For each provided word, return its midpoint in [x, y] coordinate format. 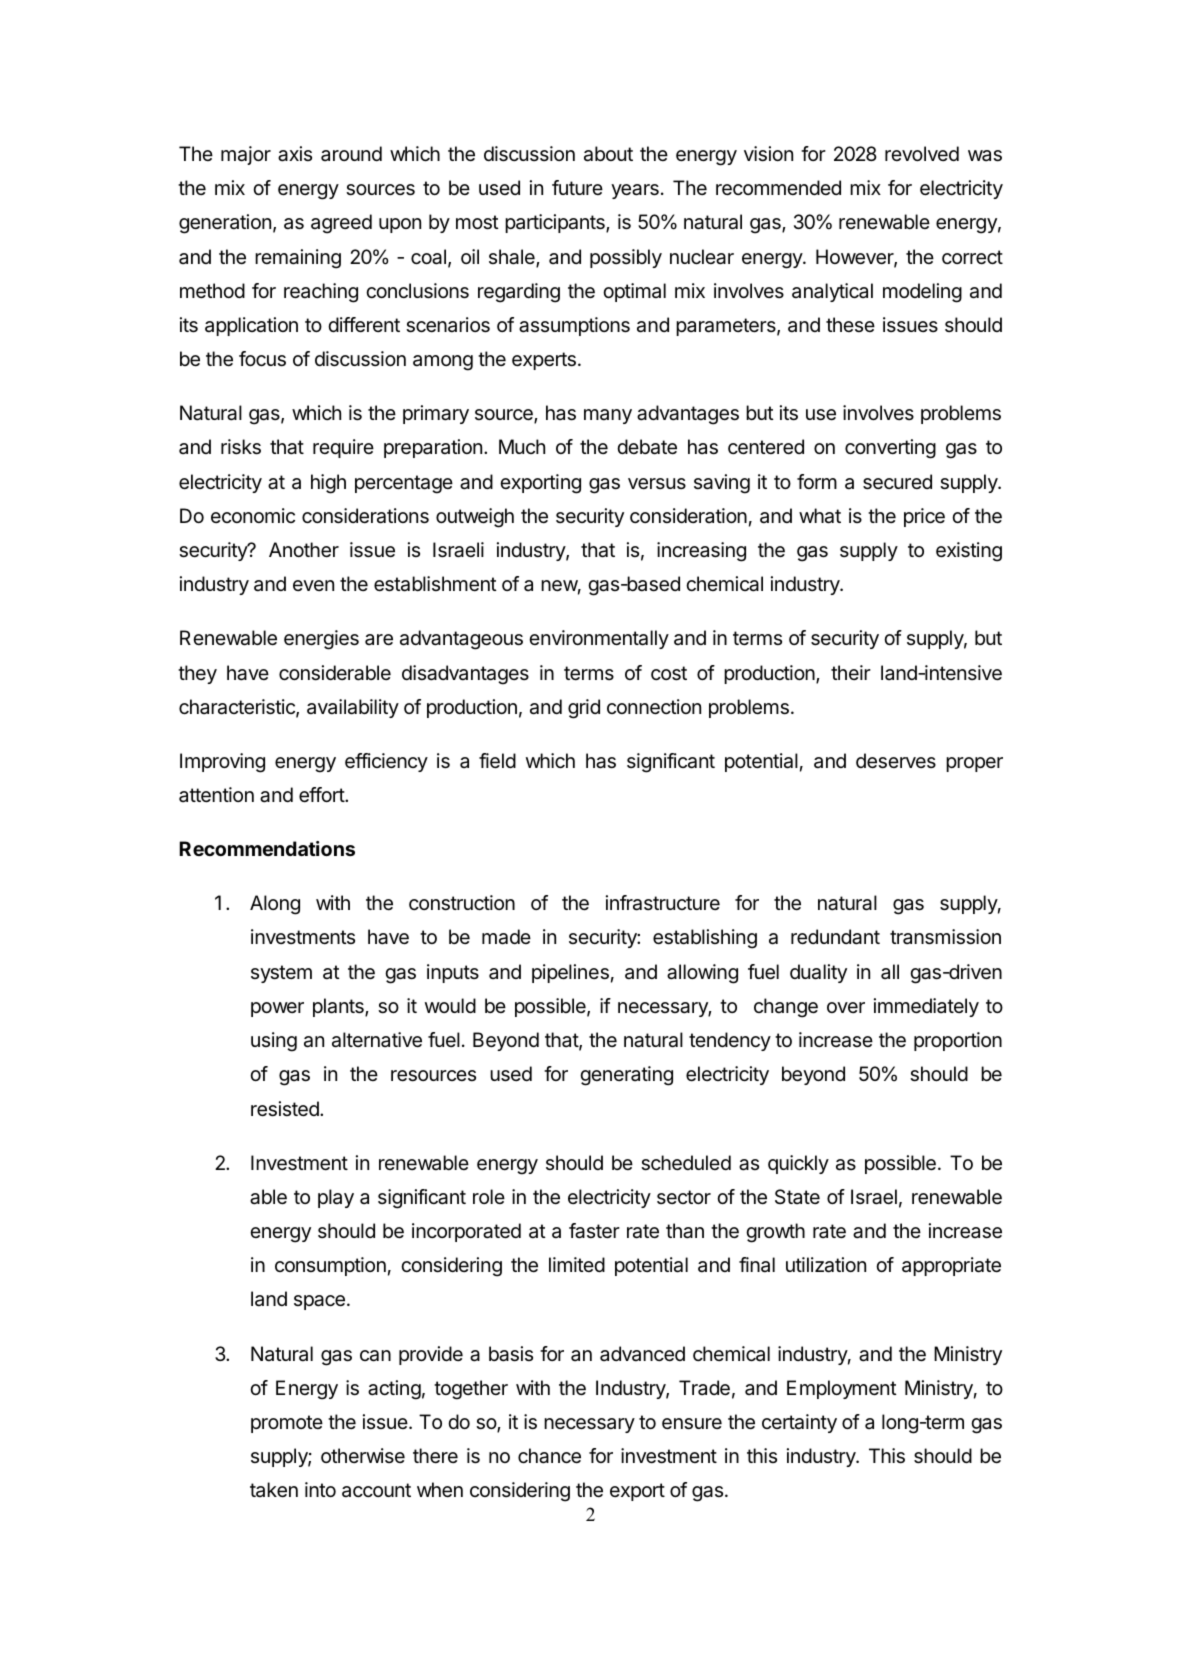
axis [295, 154]
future [577, 187]
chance [549, 1456]
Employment [842, 1389]
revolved [922, 153]
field [497, 761]
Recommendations [267, 848]
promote [287, 1424]
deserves [896, 761]
